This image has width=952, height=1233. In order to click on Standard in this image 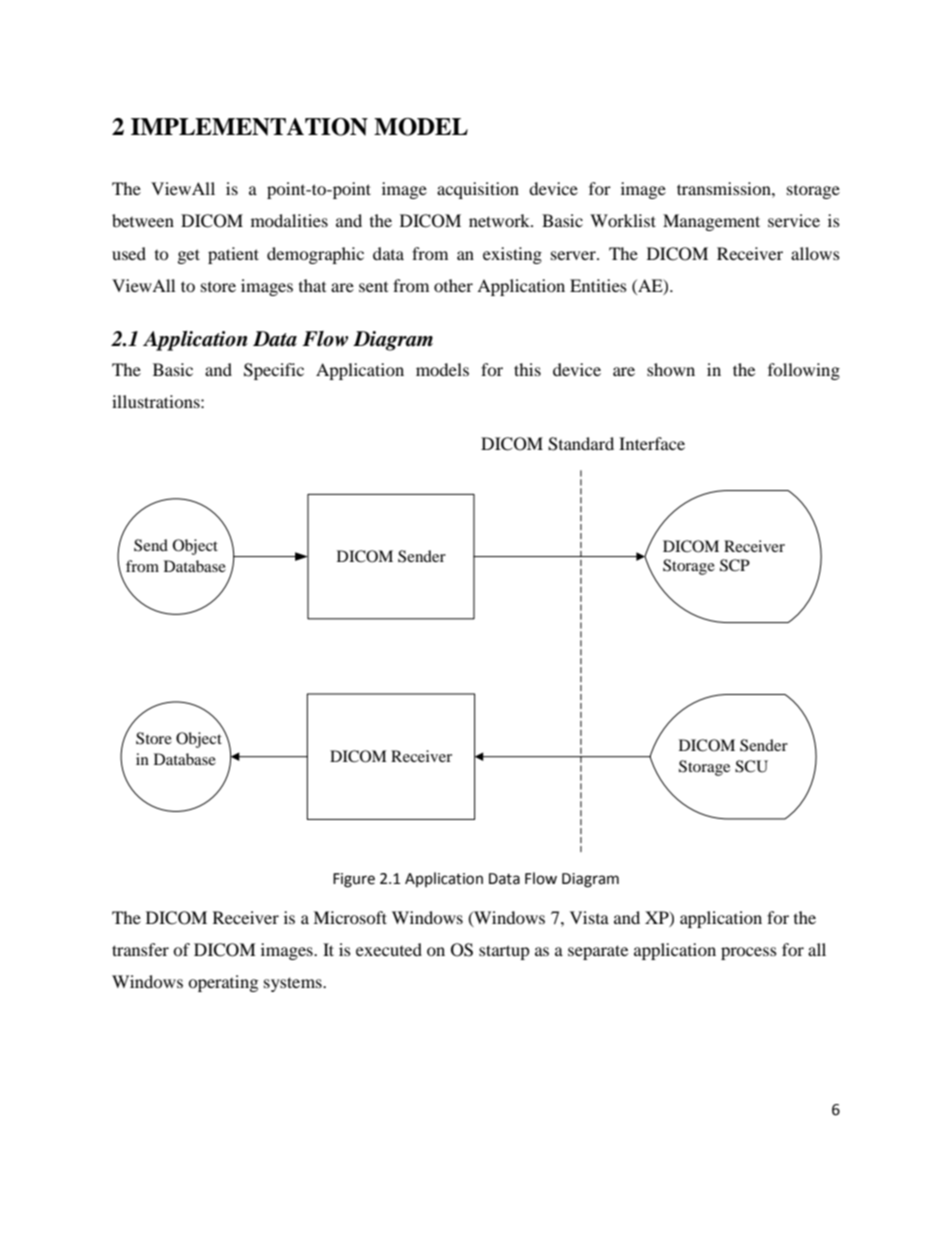, I will do `click(581, 444)`.
